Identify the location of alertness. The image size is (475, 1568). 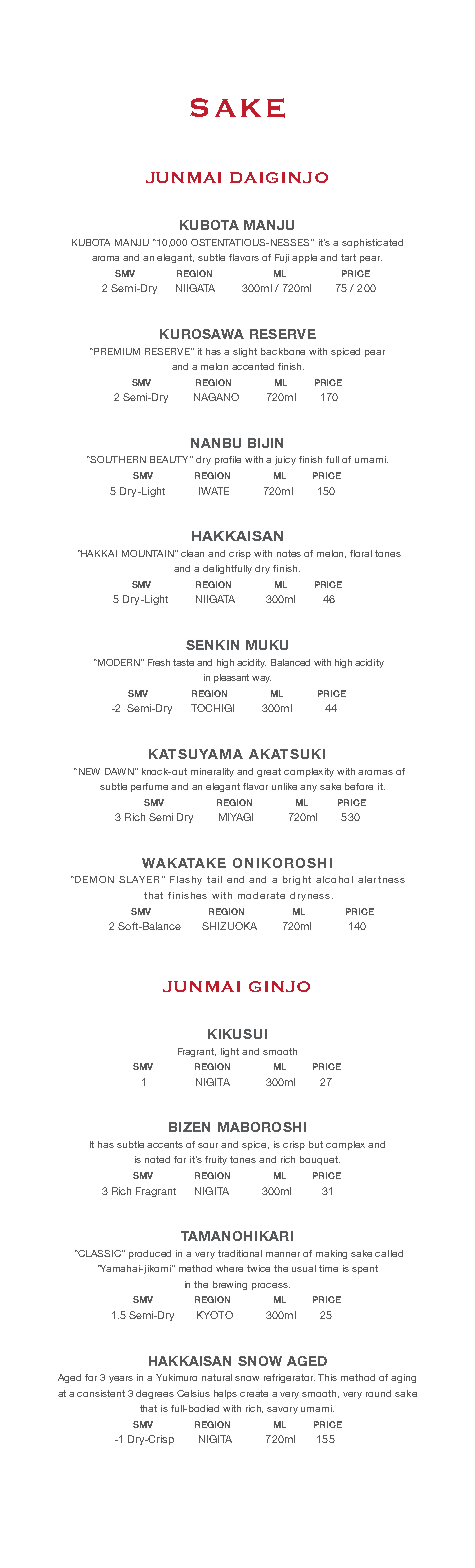
(381, 879).
